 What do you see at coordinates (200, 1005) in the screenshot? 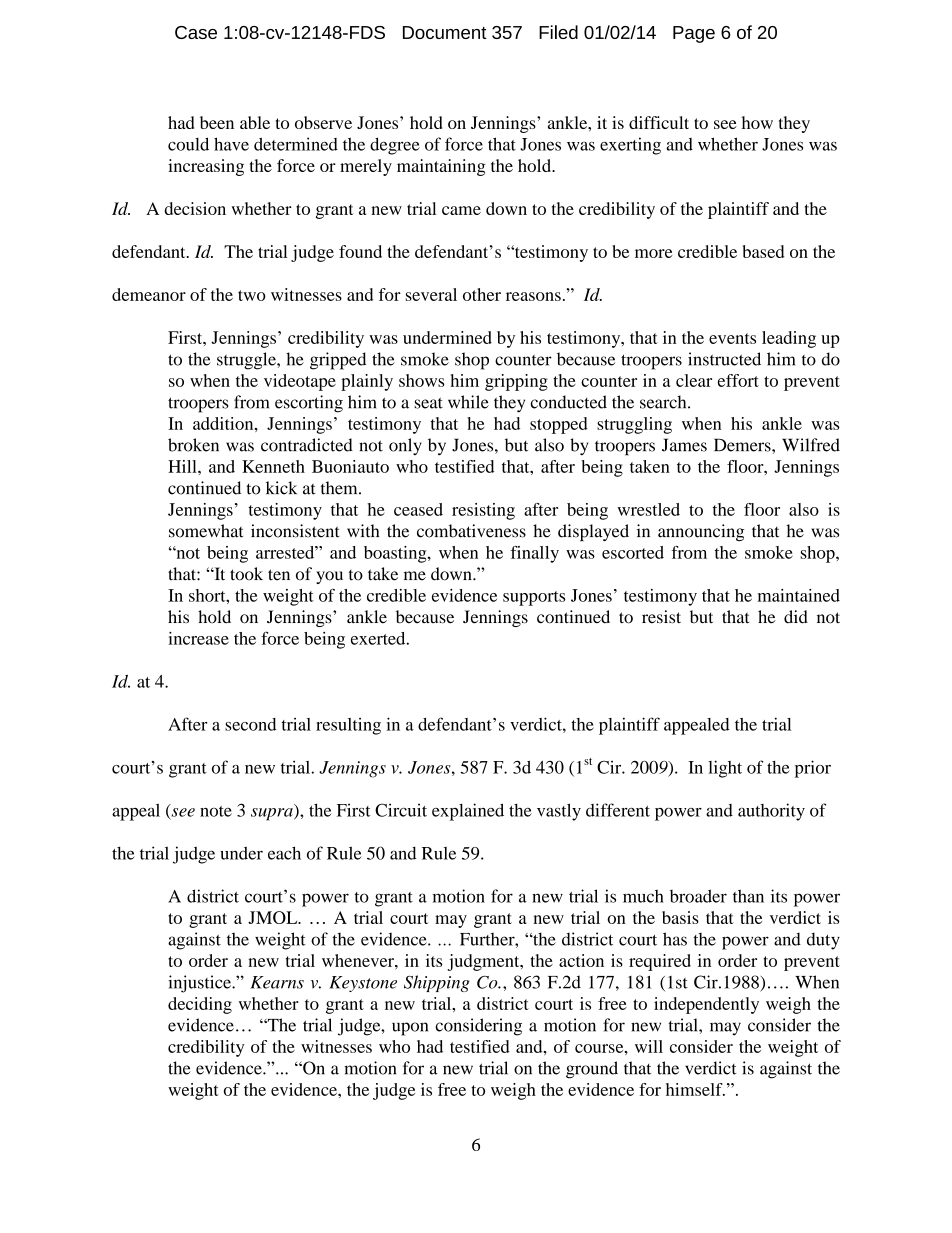
I see `deciding` at bounding box center [200, 1005].
